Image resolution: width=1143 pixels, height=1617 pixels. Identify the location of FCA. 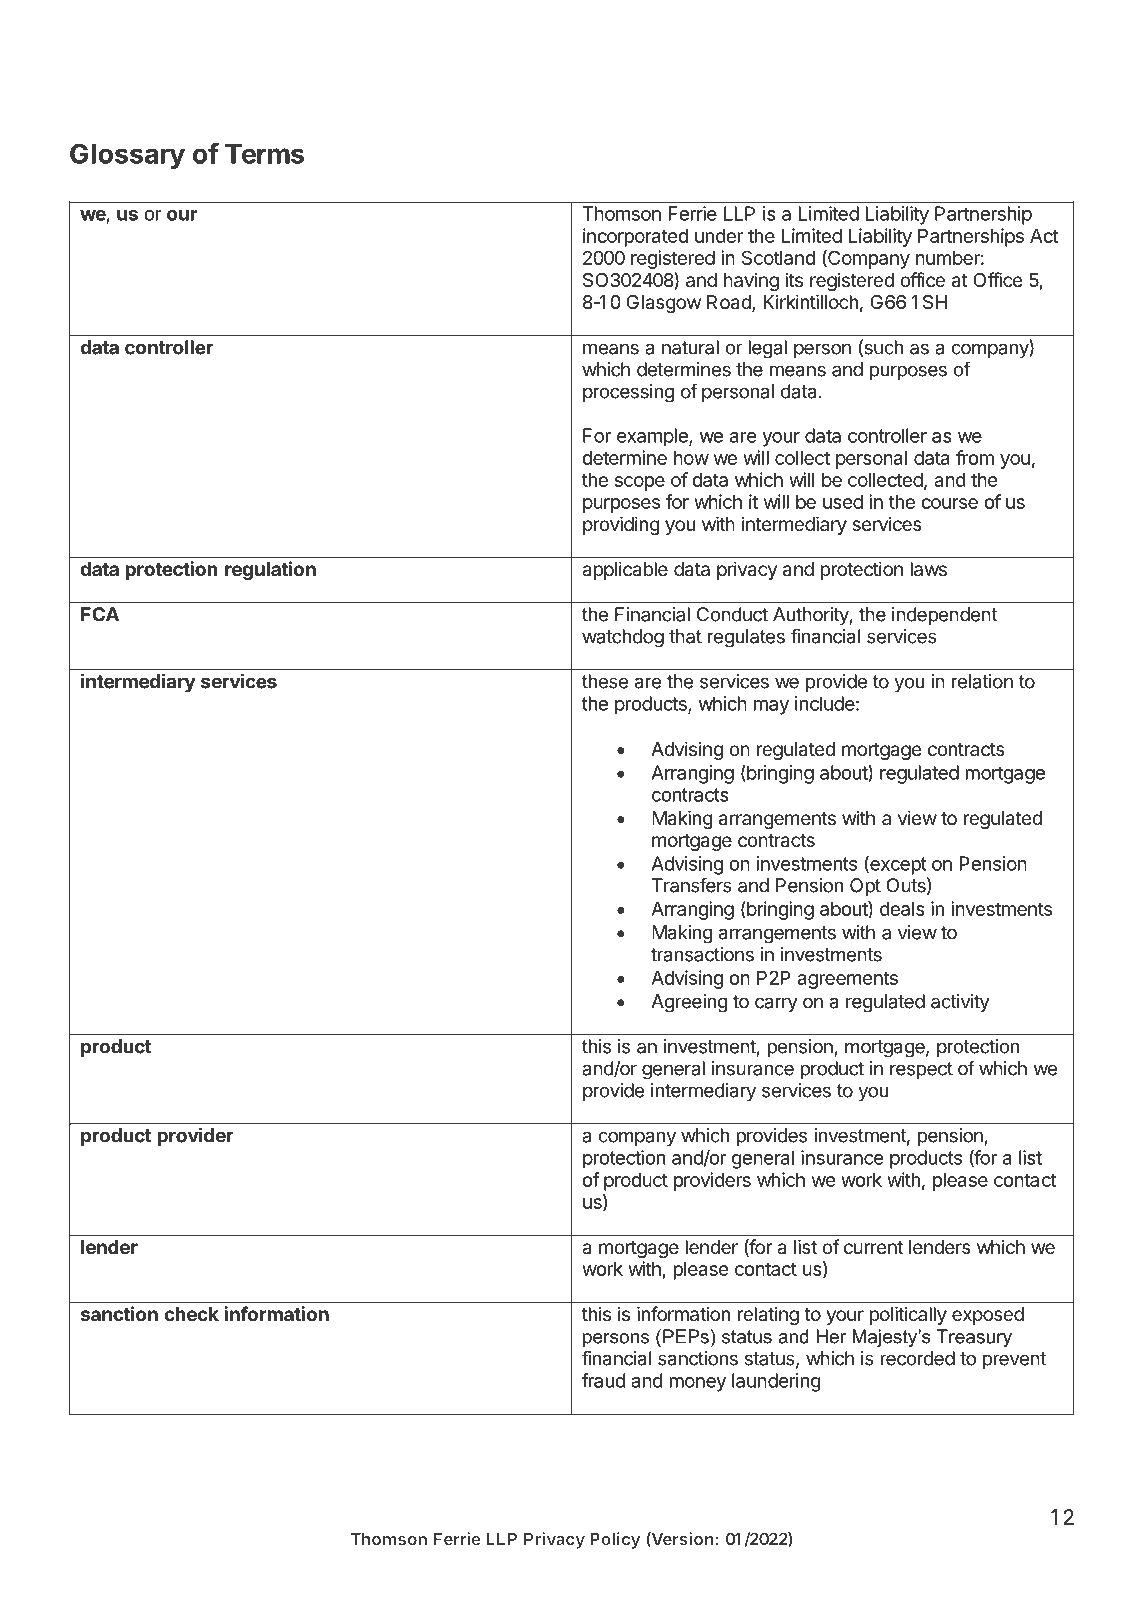
(100, 614).
